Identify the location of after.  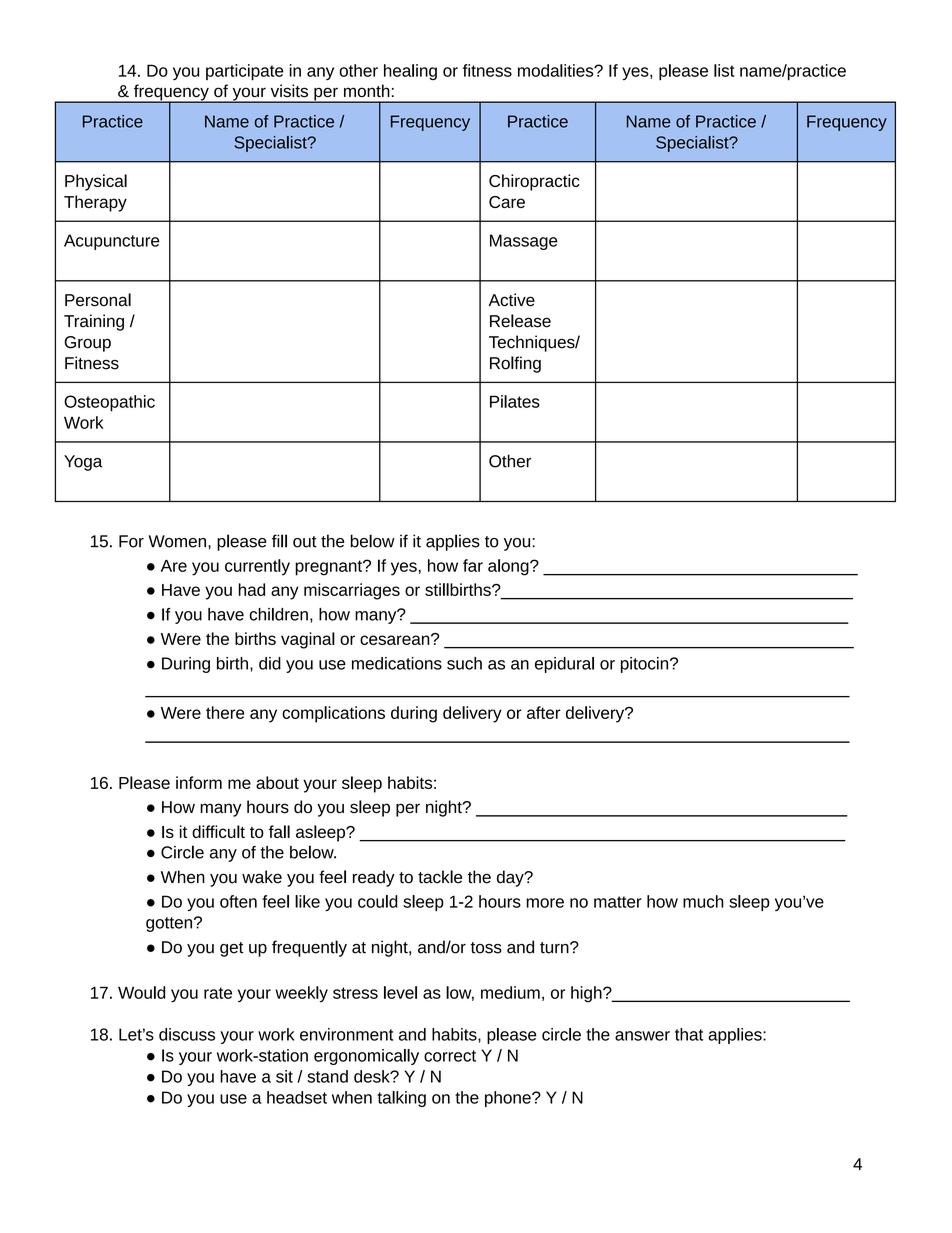
(544, 712).
